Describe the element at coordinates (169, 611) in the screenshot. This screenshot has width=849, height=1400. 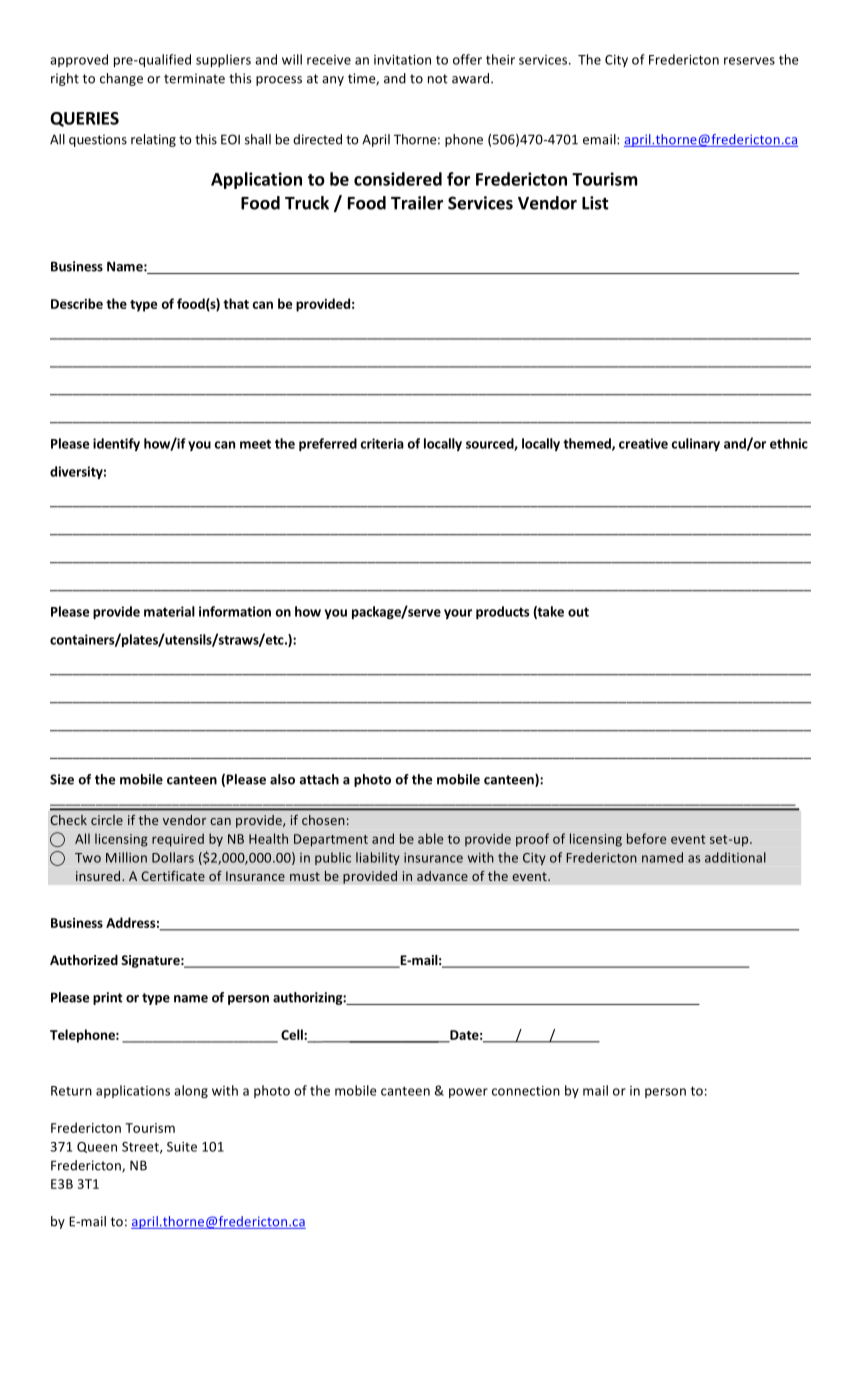
I see `material` at that location.
